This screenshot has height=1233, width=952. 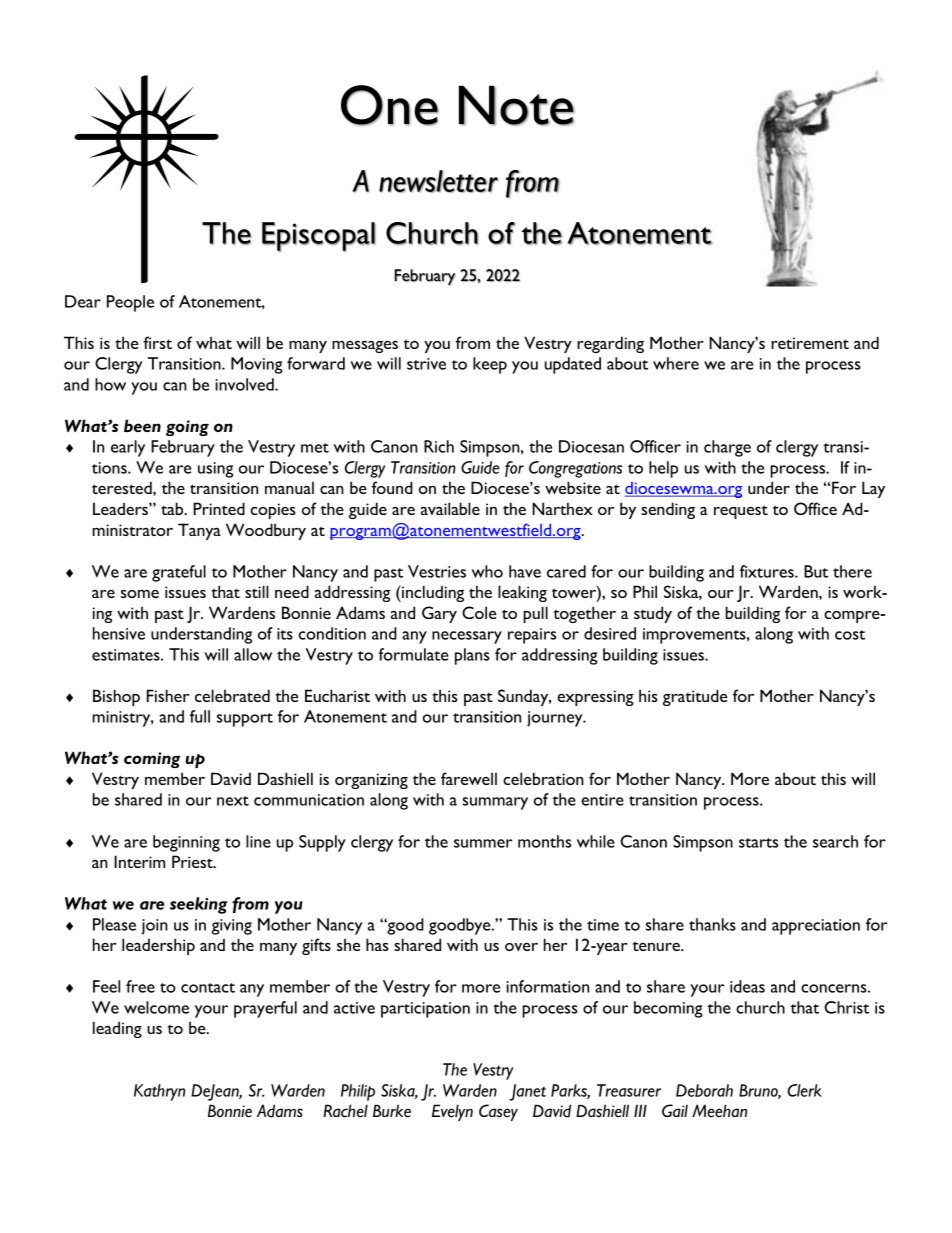 I want to click on Kathryn, so click(x=159, y=1092).
